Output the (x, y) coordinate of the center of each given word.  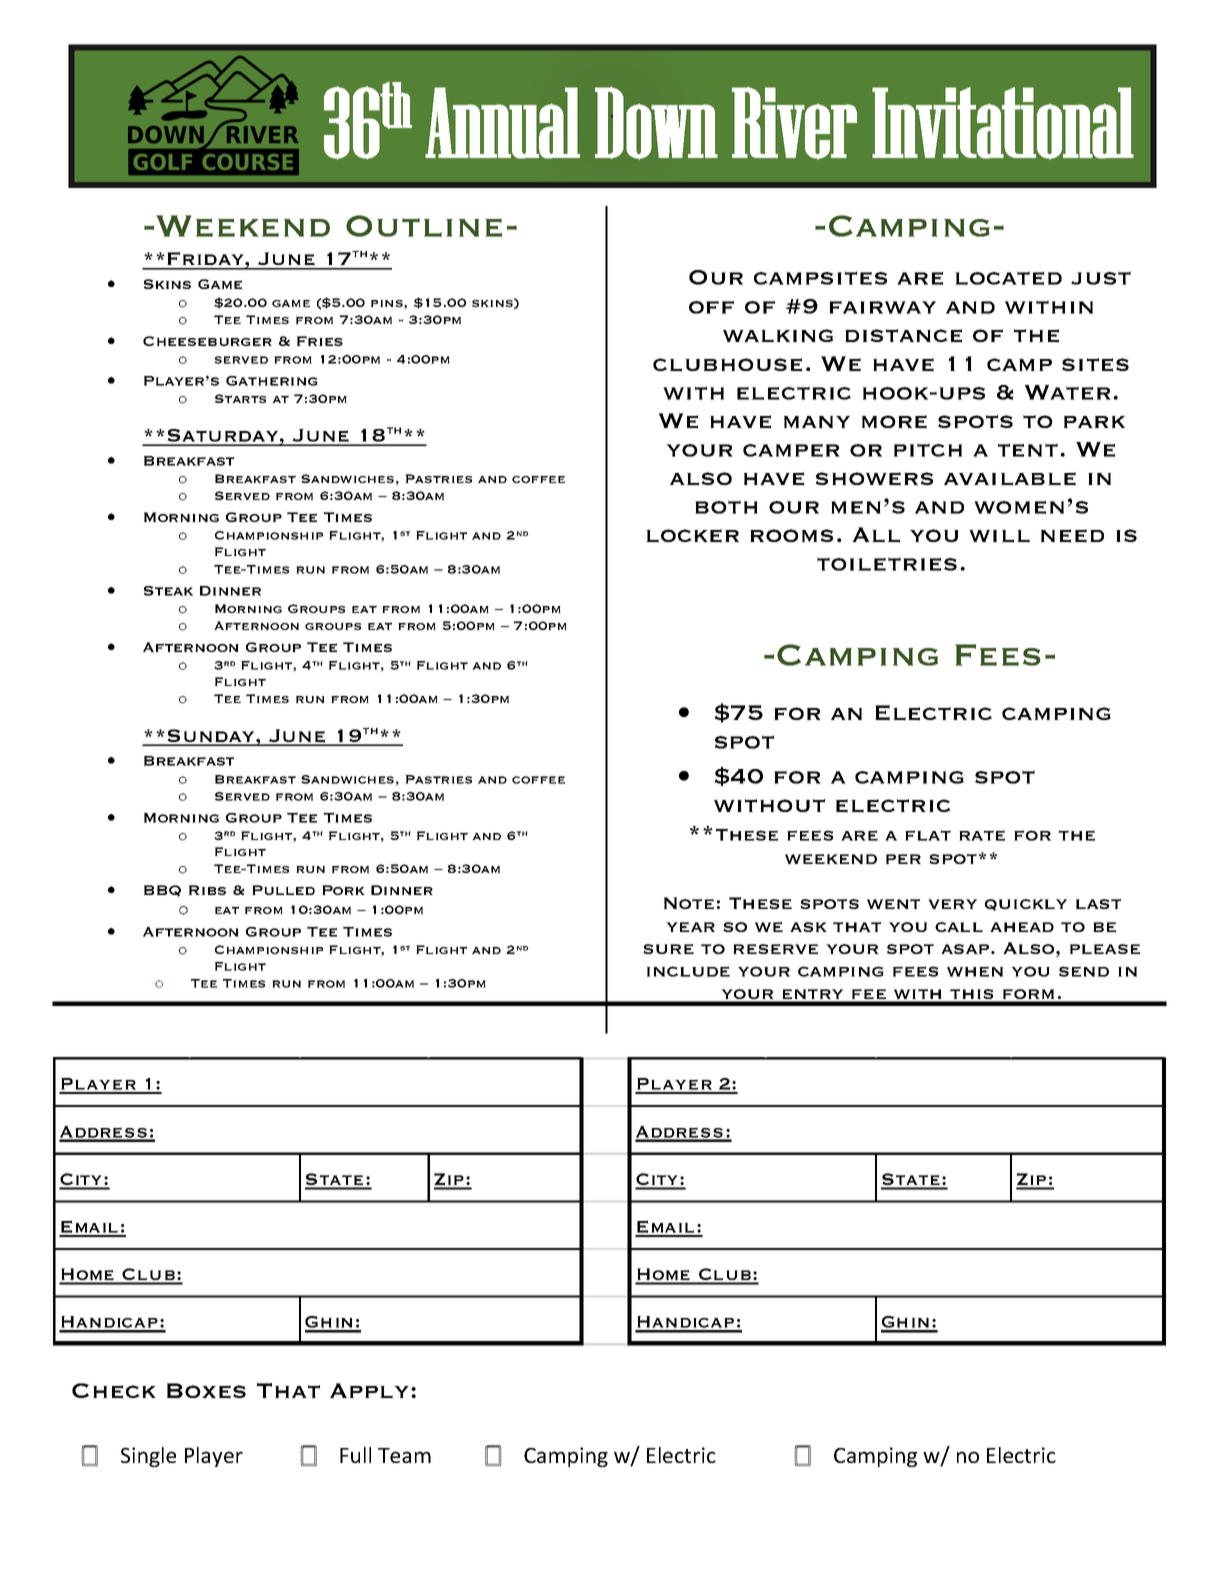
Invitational (1003, 123)
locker (692, 536)
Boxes (206, 1391)
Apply (371, 1391)
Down (656, 123)
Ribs (207, 890)
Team (404, 1455)
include (688, 971)
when (975, 971)
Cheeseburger (207, 341)
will (999, 536)
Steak (168, 591)
